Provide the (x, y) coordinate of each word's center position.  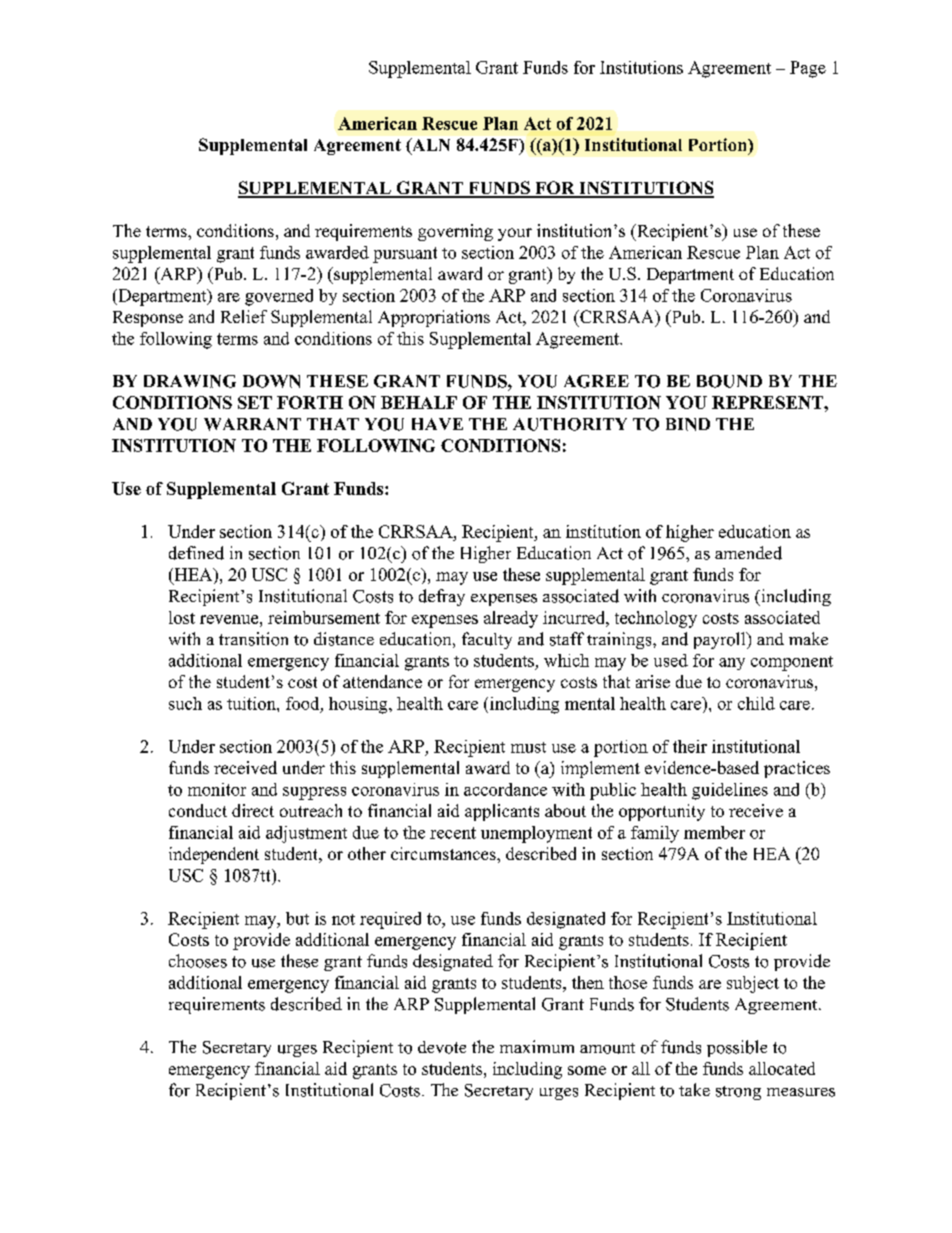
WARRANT (252, 424)
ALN (430, 146)
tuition (252, 703)
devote (442, 1047)
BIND (688, 424)
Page (808, 69)
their (690, 746)
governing (455, 232)
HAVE (437, 424)
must (528, 747)
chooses (198, 961)
